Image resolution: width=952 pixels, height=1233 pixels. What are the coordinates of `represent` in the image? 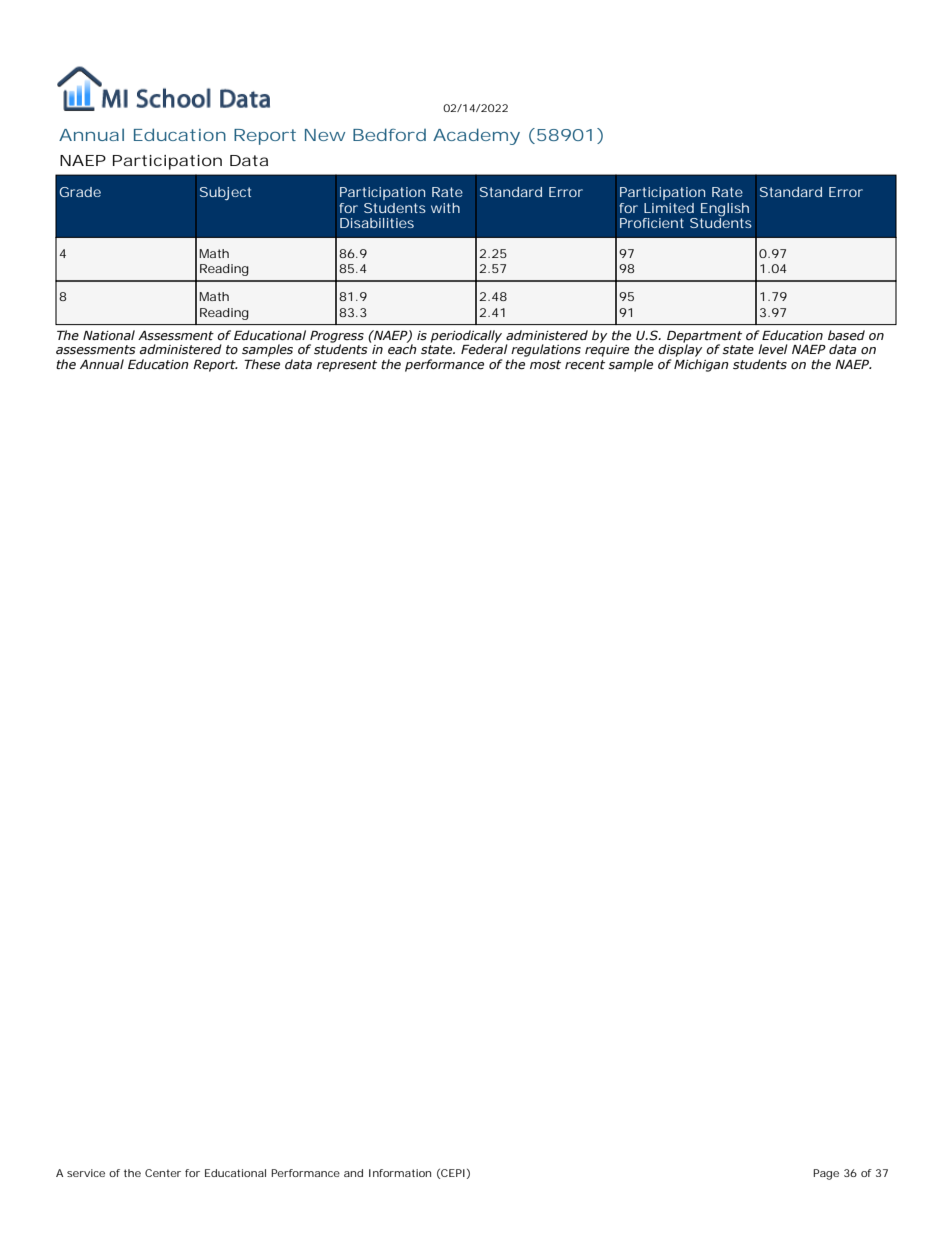 It's located at (347, 366).
